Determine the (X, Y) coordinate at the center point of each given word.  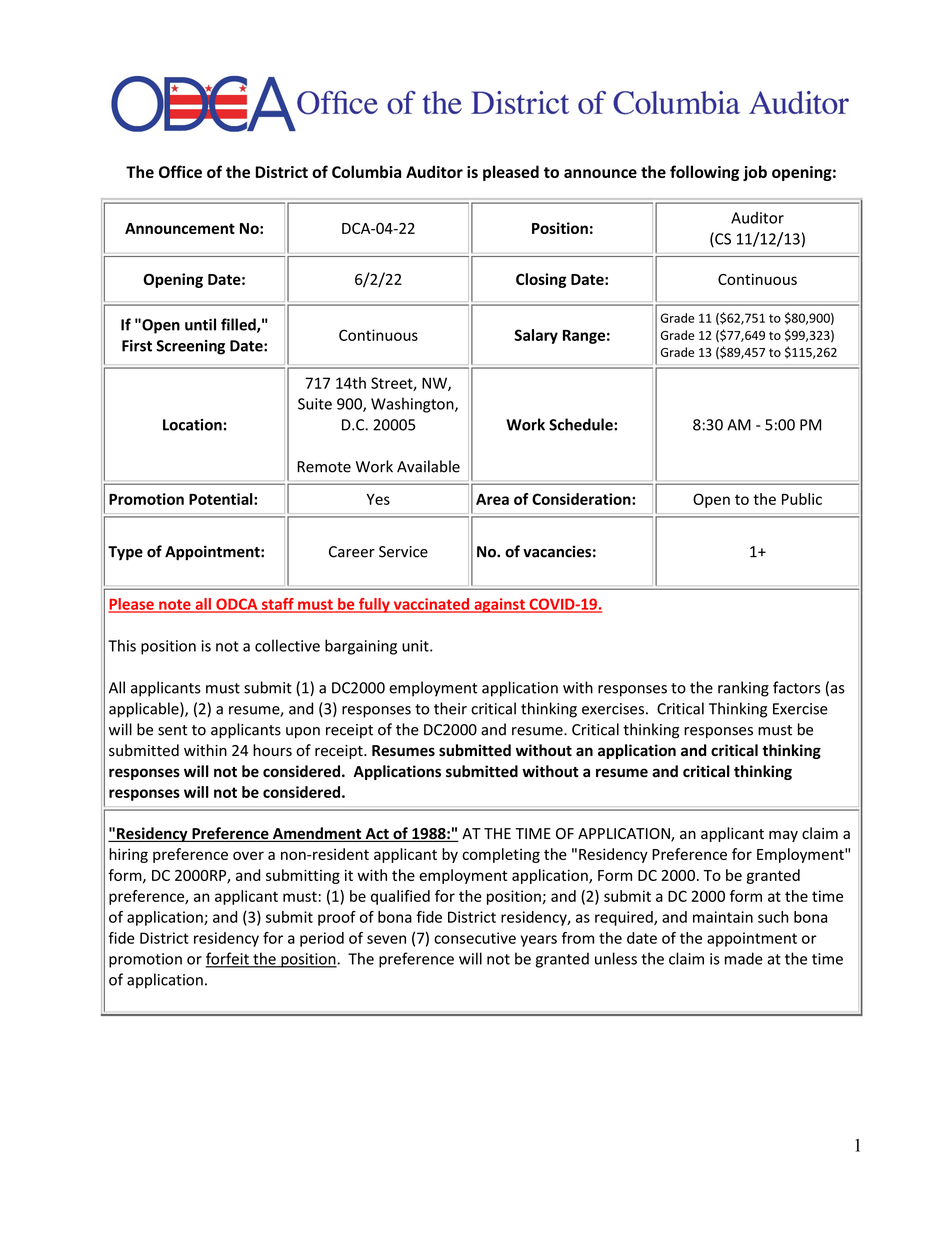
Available (428, 466)
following (704, 173)
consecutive (475, 938)
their (450, 708)
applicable (145, 710)
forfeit (228, 959)
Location (192, 425)
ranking (743, 689)
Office (180, 171)
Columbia (366, 171)
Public (802, 499)
